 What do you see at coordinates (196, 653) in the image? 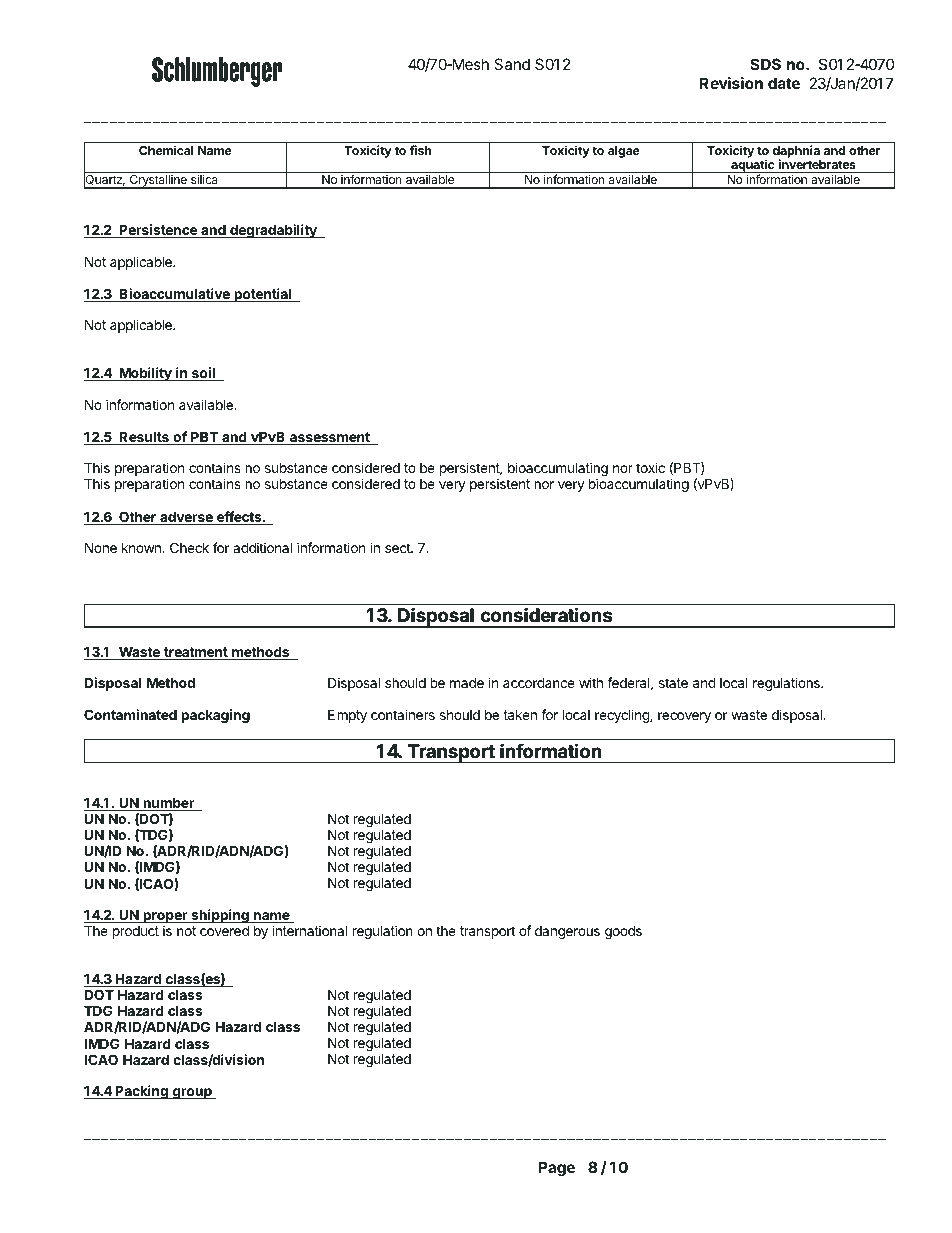
I see `treatment` at bounding box center [196, 653].
